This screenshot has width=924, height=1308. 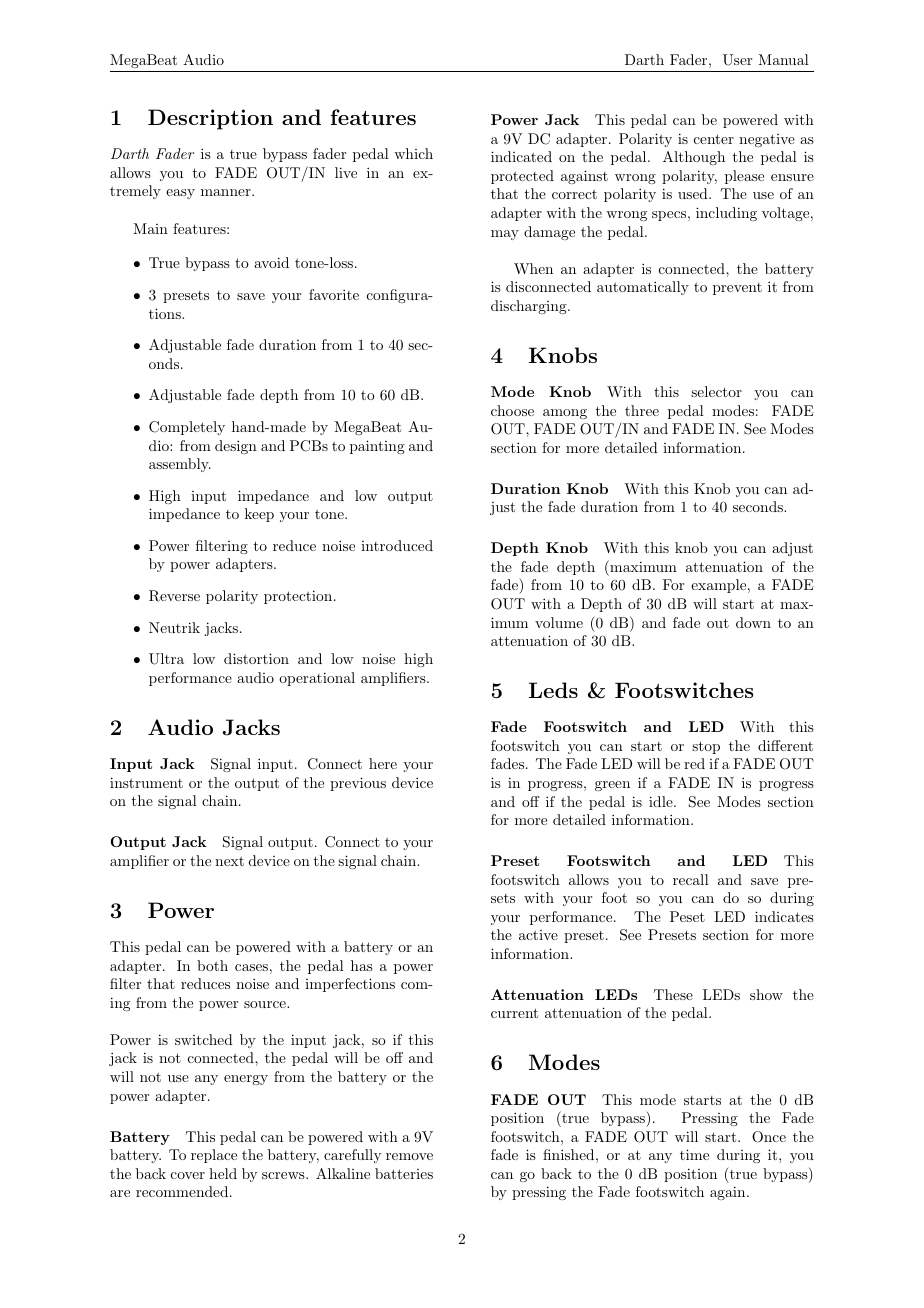 What do you see at coordinates (409, 1156) in the screenshot?
I see `remove` at bounding box center [409, 1156].
